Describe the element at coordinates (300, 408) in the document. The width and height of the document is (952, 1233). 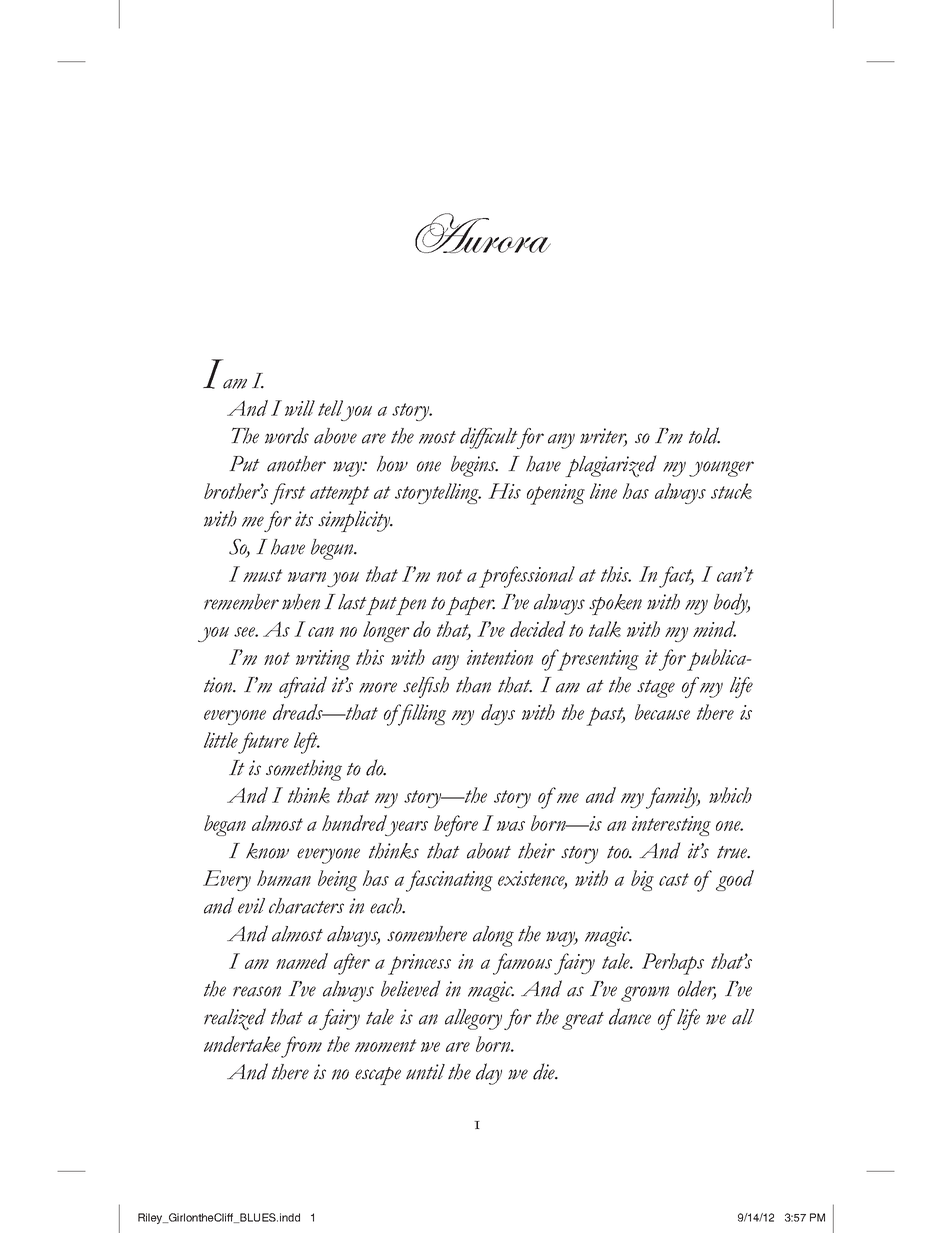
I see `will` at that location.
